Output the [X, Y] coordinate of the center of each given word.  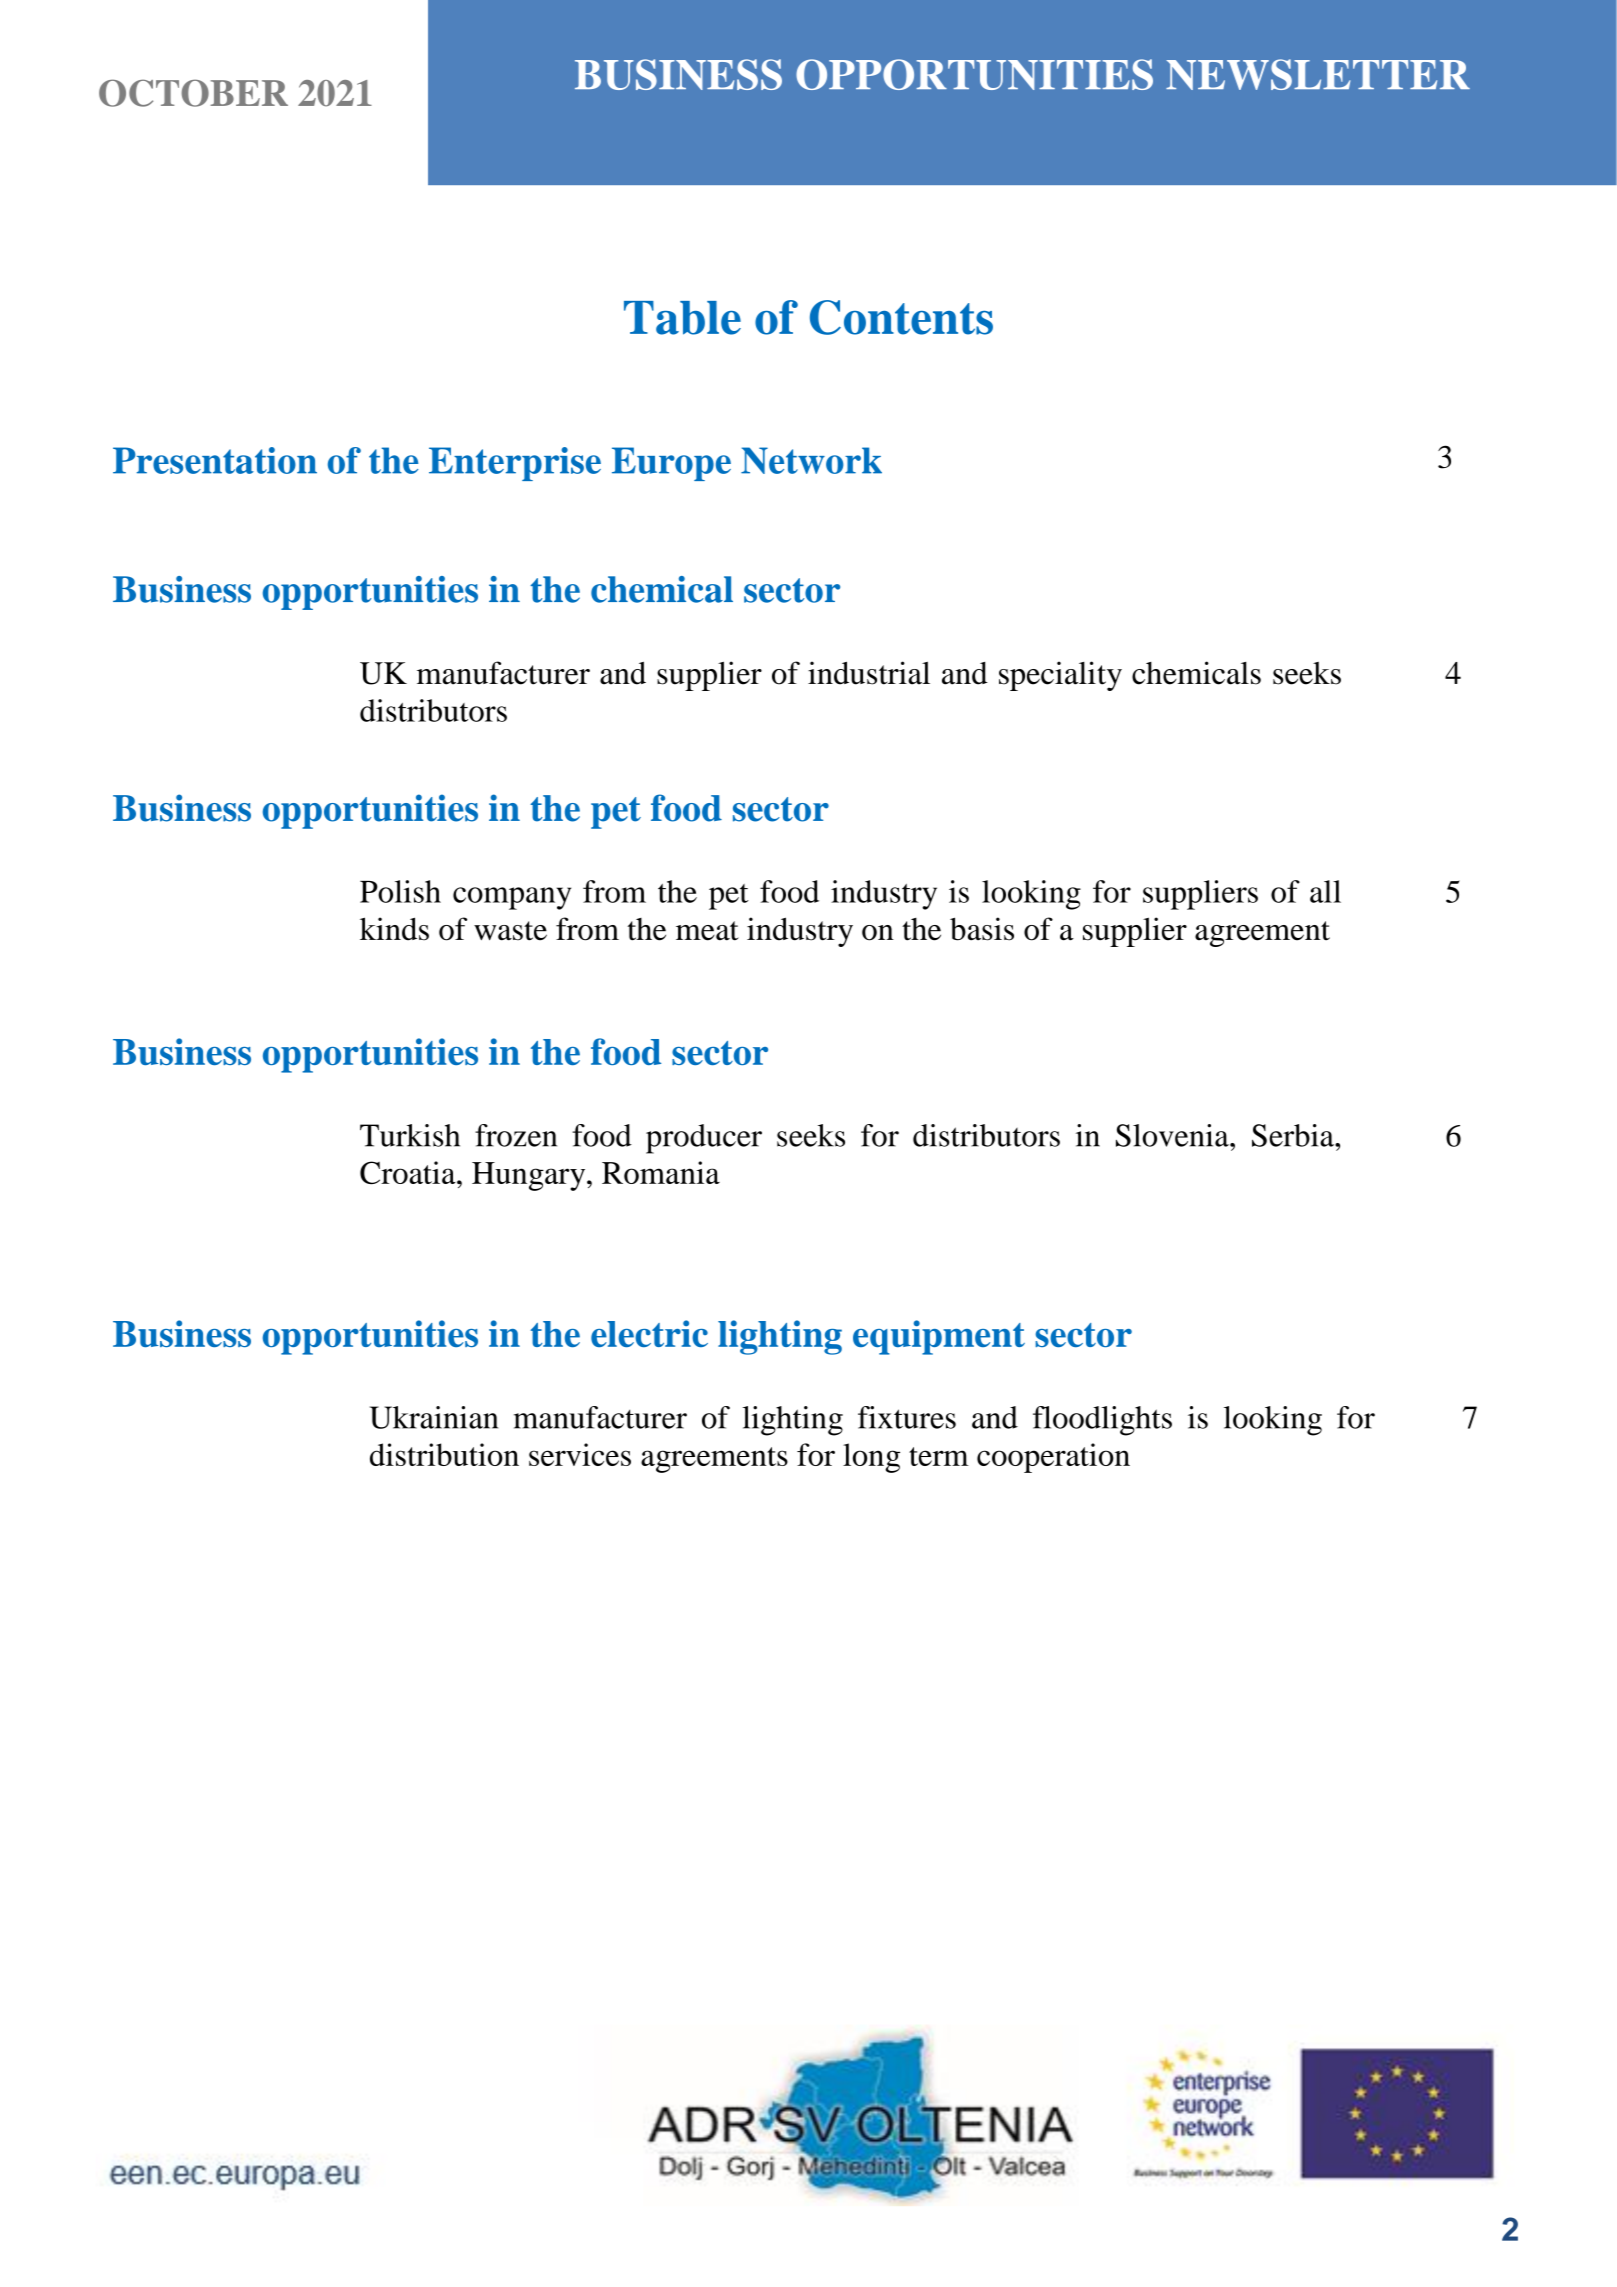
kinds [394, 929]
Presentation [215, 460]
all [1325, 891]
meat [707, 931]
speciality [1060, 676]
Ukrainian [434, 1417]
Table [682, 318]
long [871, 1458]
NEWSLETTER [1318, 74]
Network [811, 460]
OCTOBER [193, 93]
